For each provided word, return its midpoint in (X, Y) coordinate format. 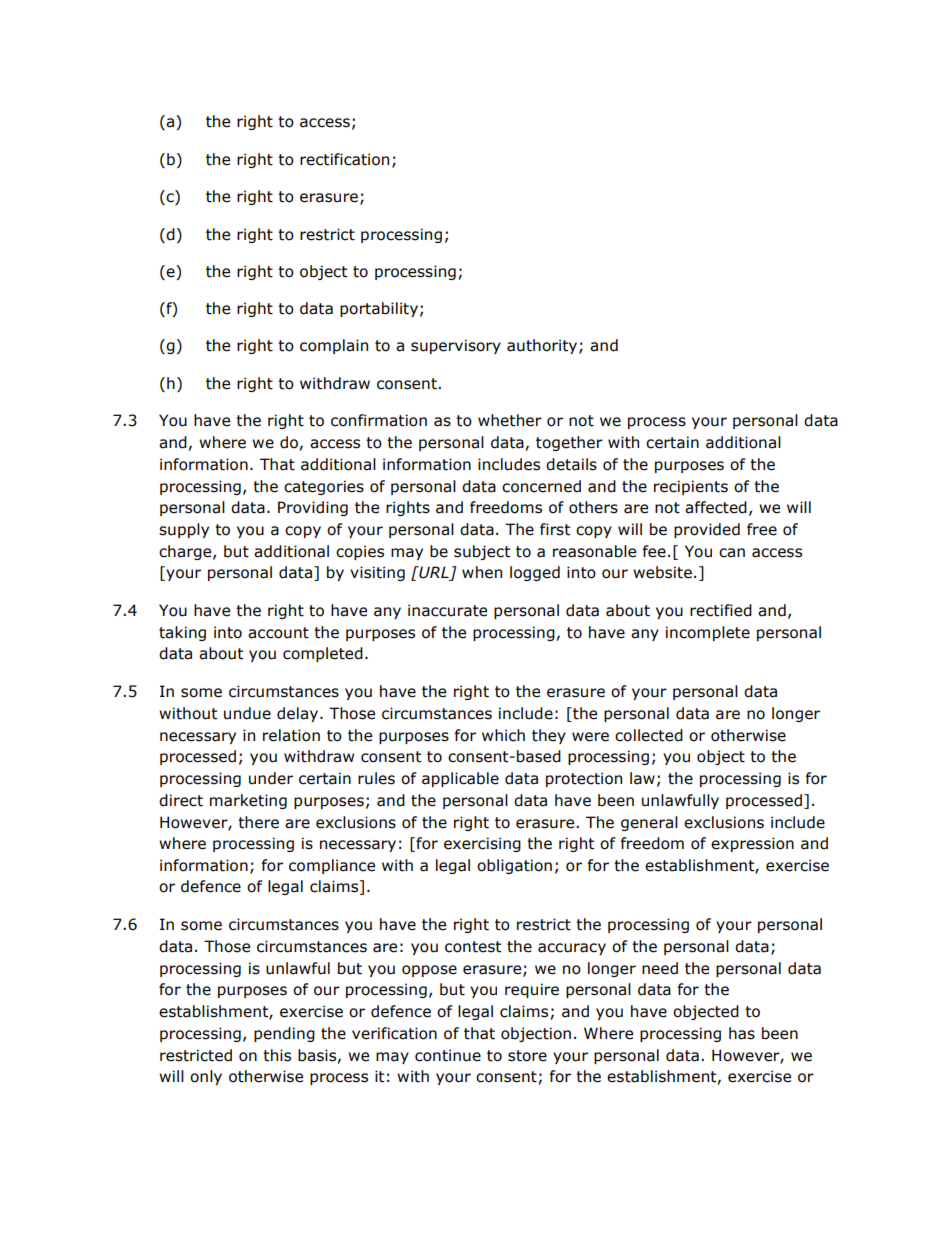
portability (379, 309)
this (277, 1055)
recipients (691, 487)
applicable (460, 779)
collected (649, 735)
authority (543, 346)
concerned (541, 486)
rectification (344, 159)
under (271, 778)
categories (324, 487)
